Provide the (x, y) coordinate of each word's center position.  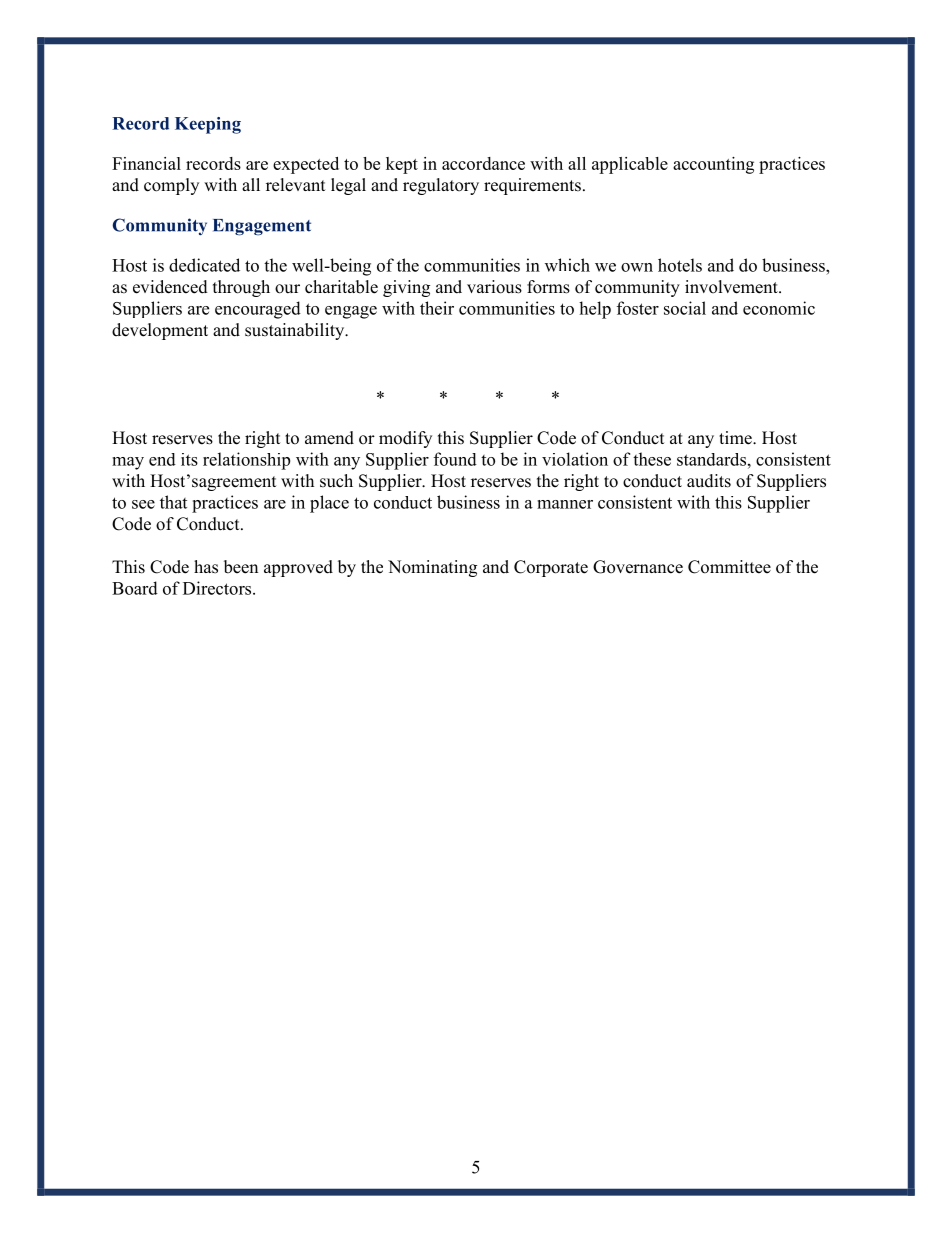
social (685, 308)
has (206, 567)
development (160, 331)
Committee (729, 567)
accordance (483, 163)
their (437, 308)
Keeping (208, 125)
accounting (713, 165)
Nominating (432, 568)
